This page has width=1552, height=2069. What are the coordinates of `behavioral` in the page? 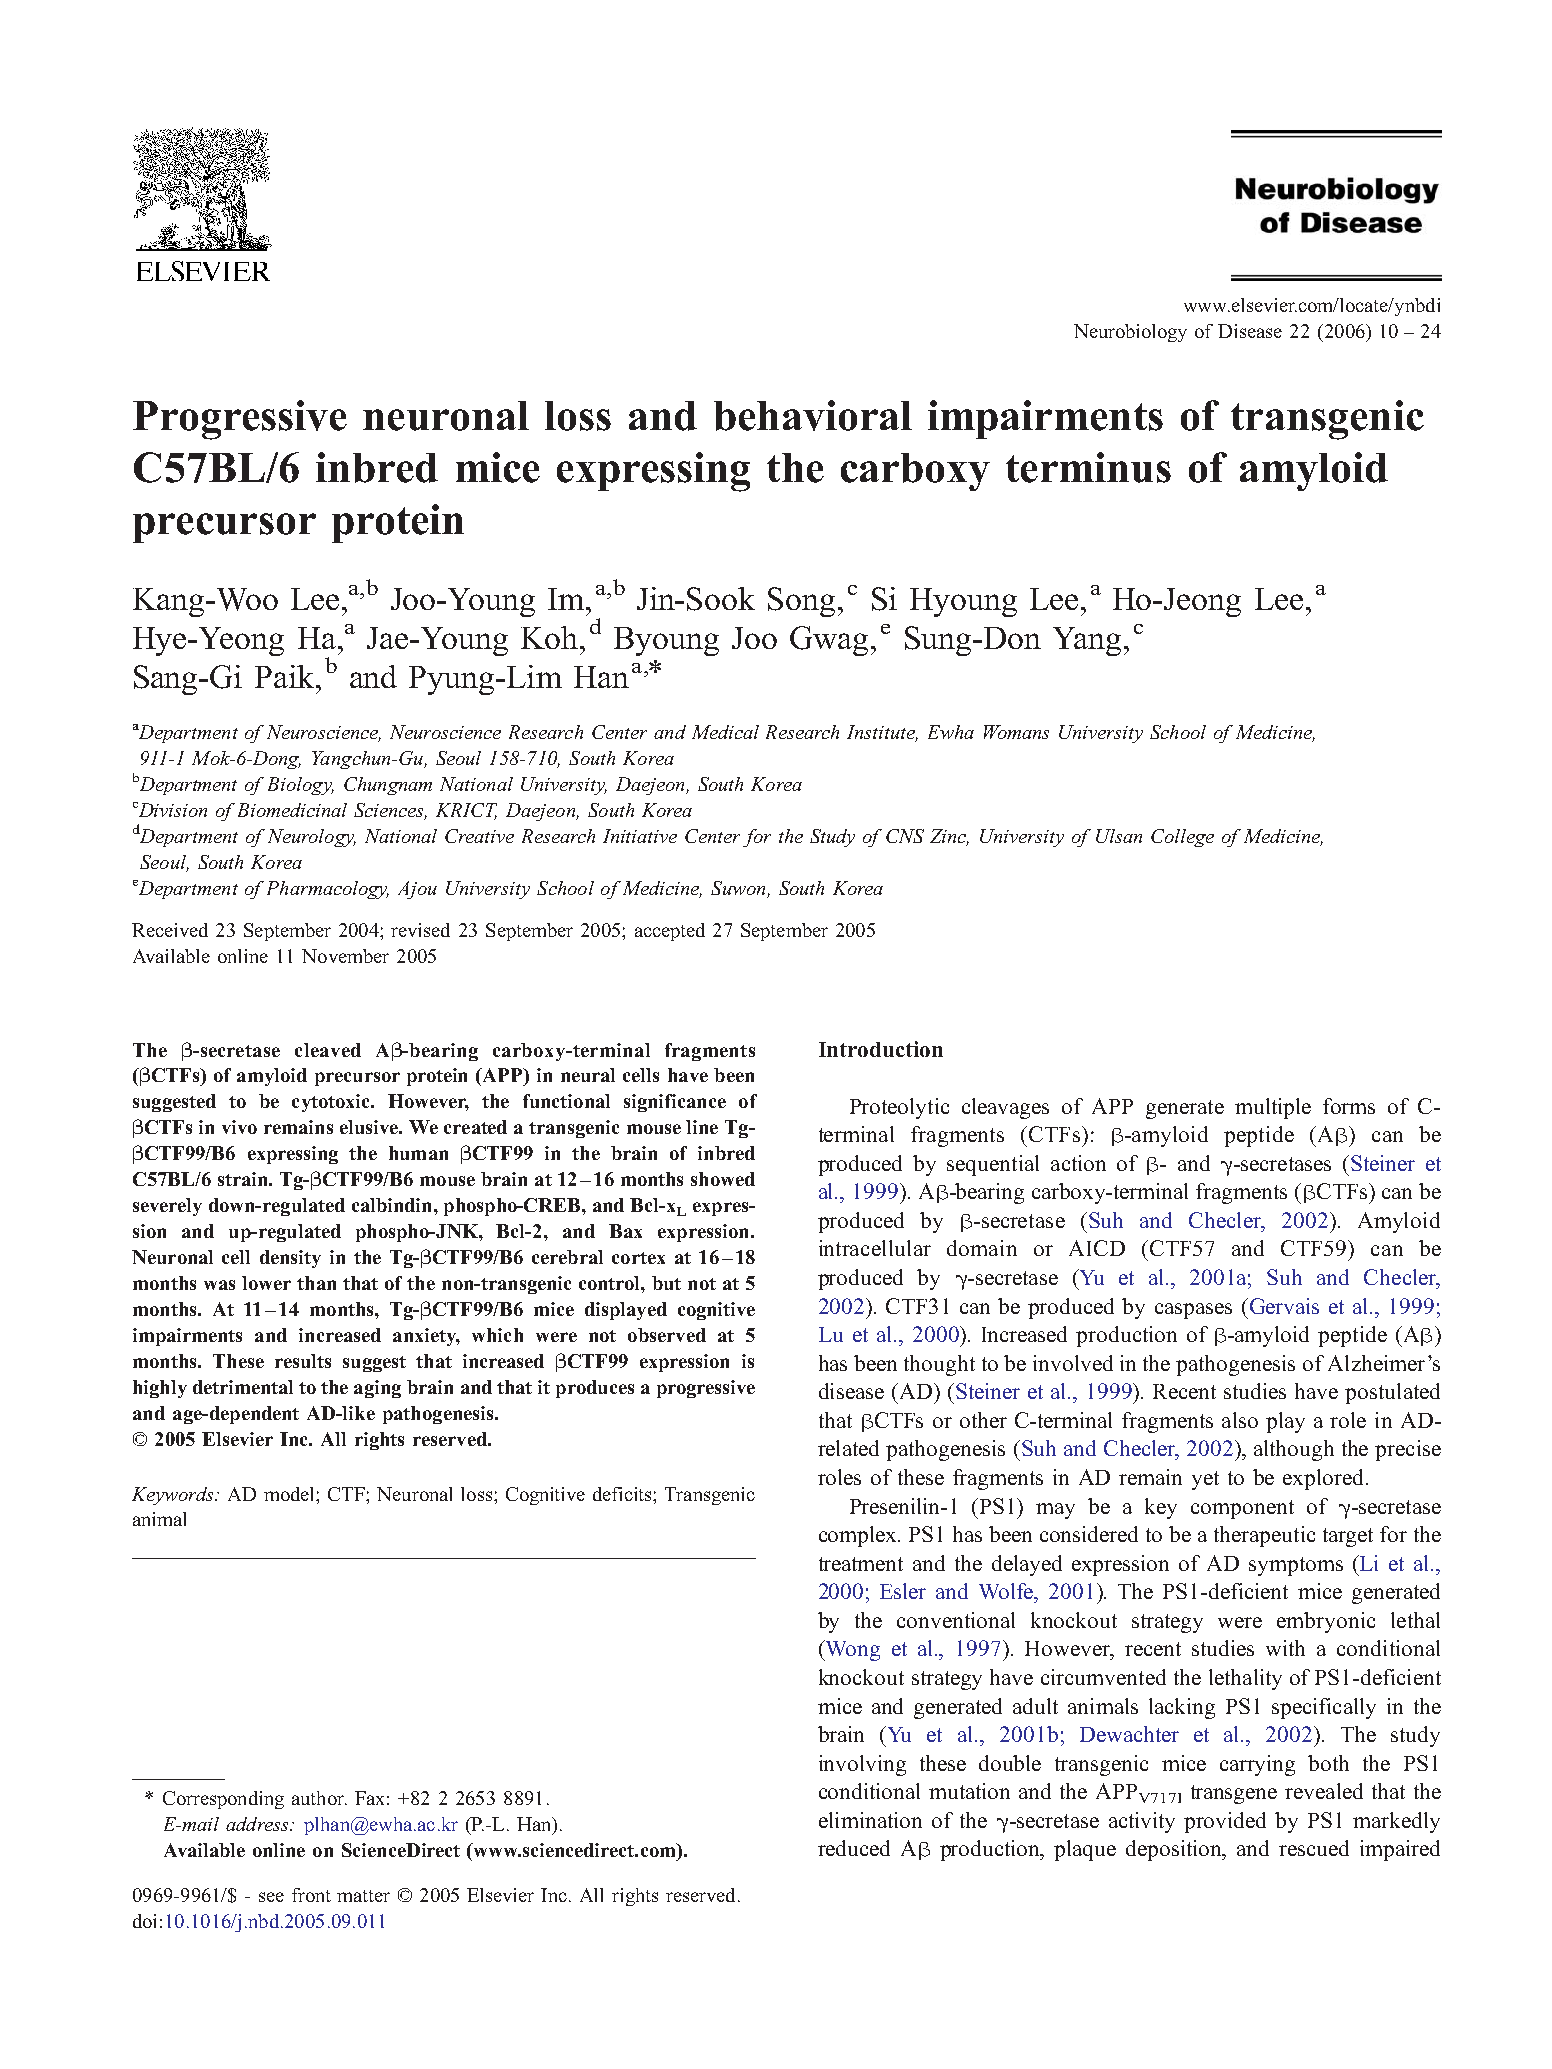 It's located at (813, 415).
